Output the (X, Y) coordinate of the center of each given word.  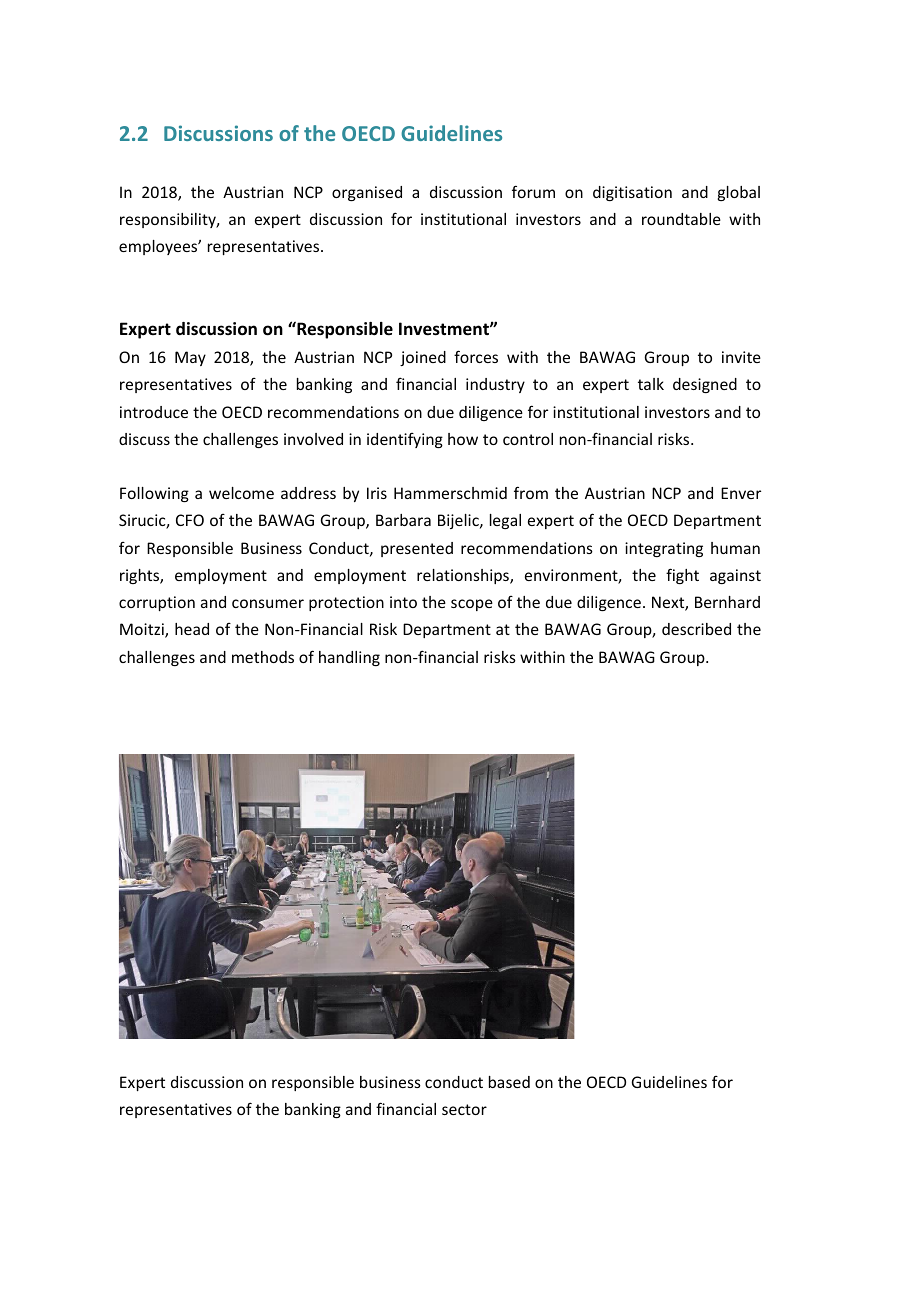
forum (533, 191)
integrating (664, 549)
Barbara (403, 520)
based (509, 1082)
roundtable (681, 219)
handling (349, 658)
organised (367, 193)
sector (464, 1109)
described (696, 629)
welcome (241, 493)
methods (263, 657)
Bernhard (727, 602)
